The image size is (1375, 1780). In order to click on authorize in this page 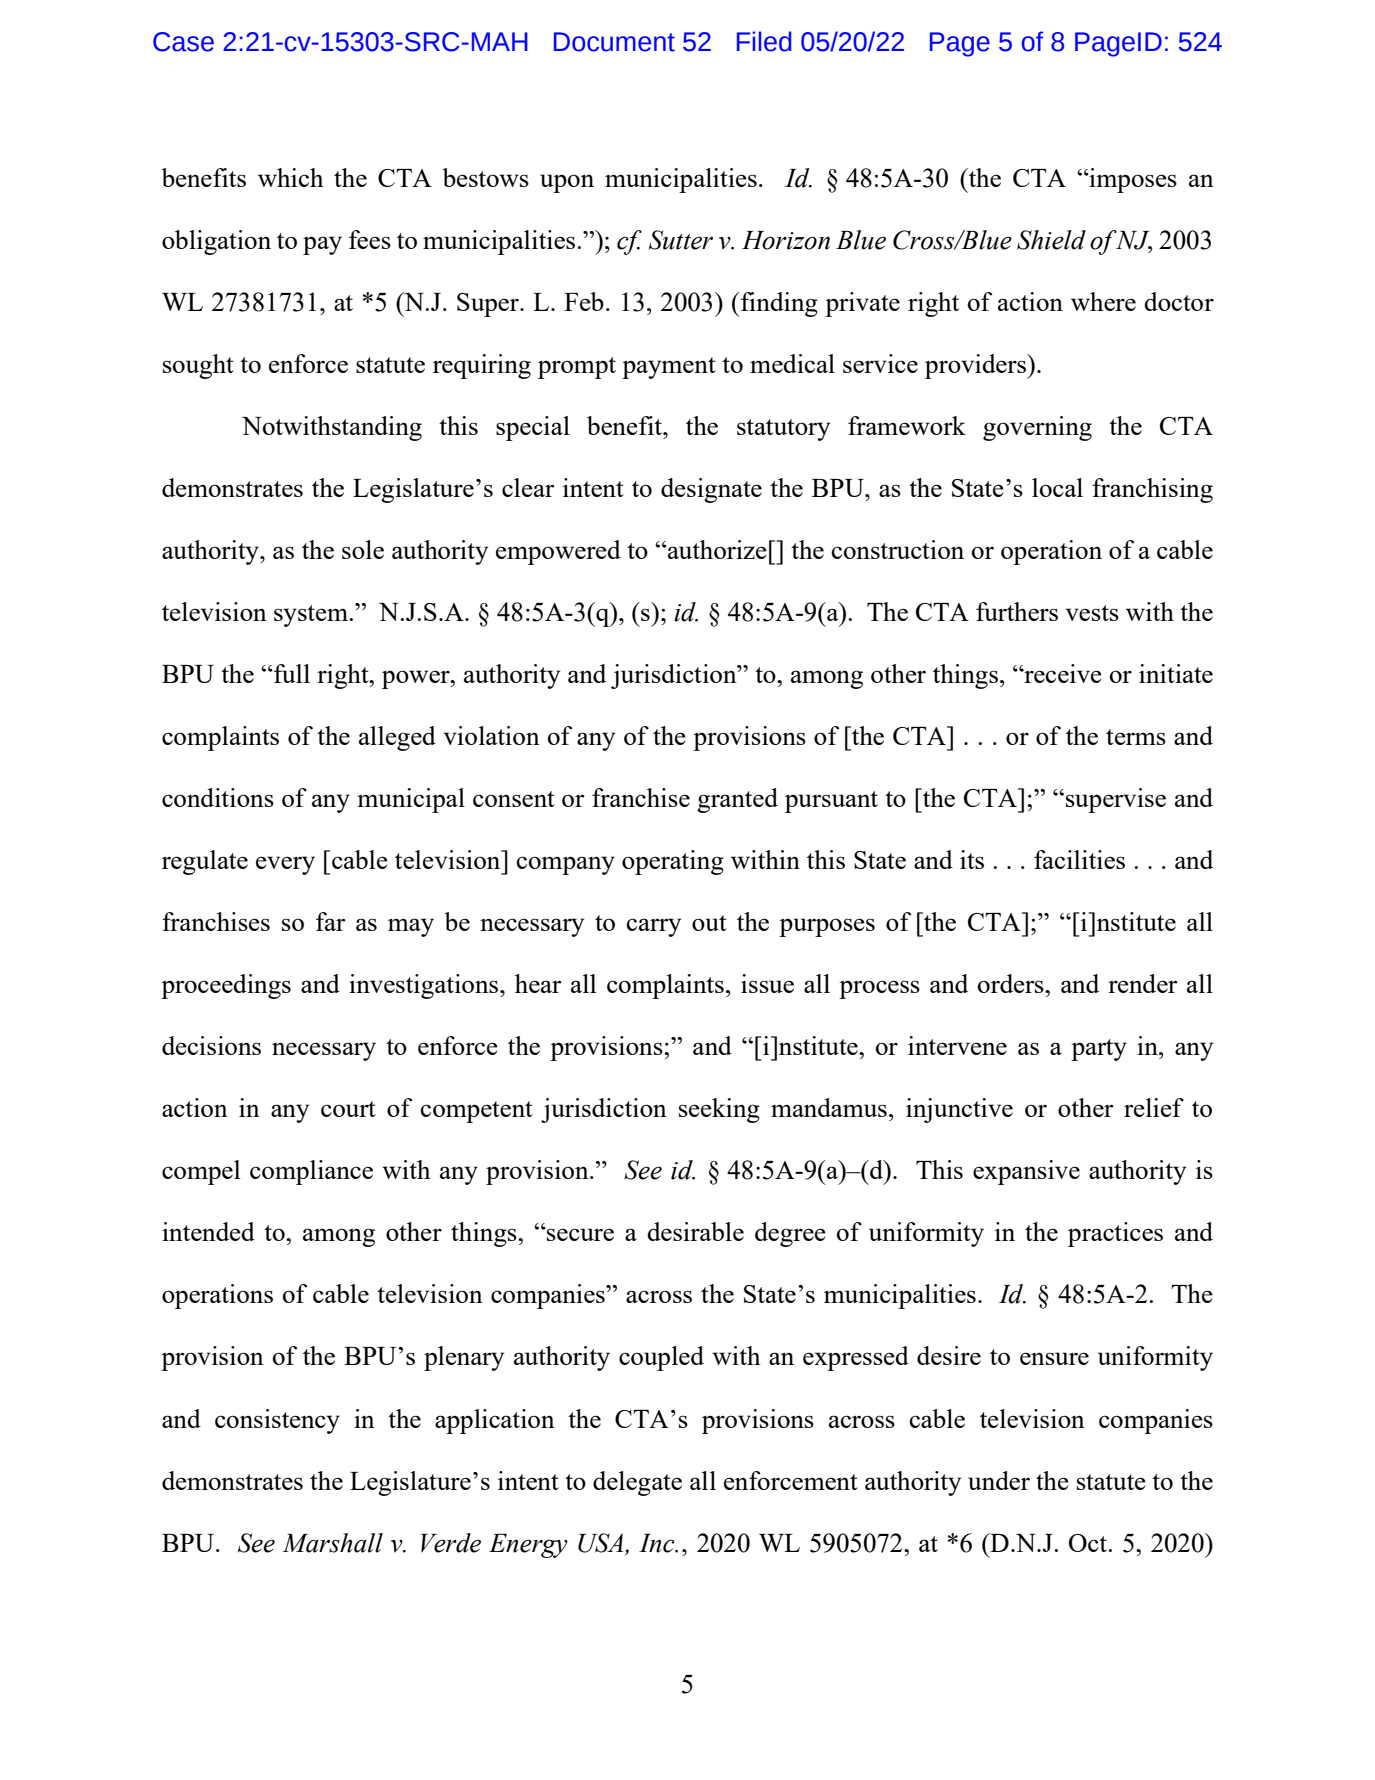, I will do `click(716, 549)`.
